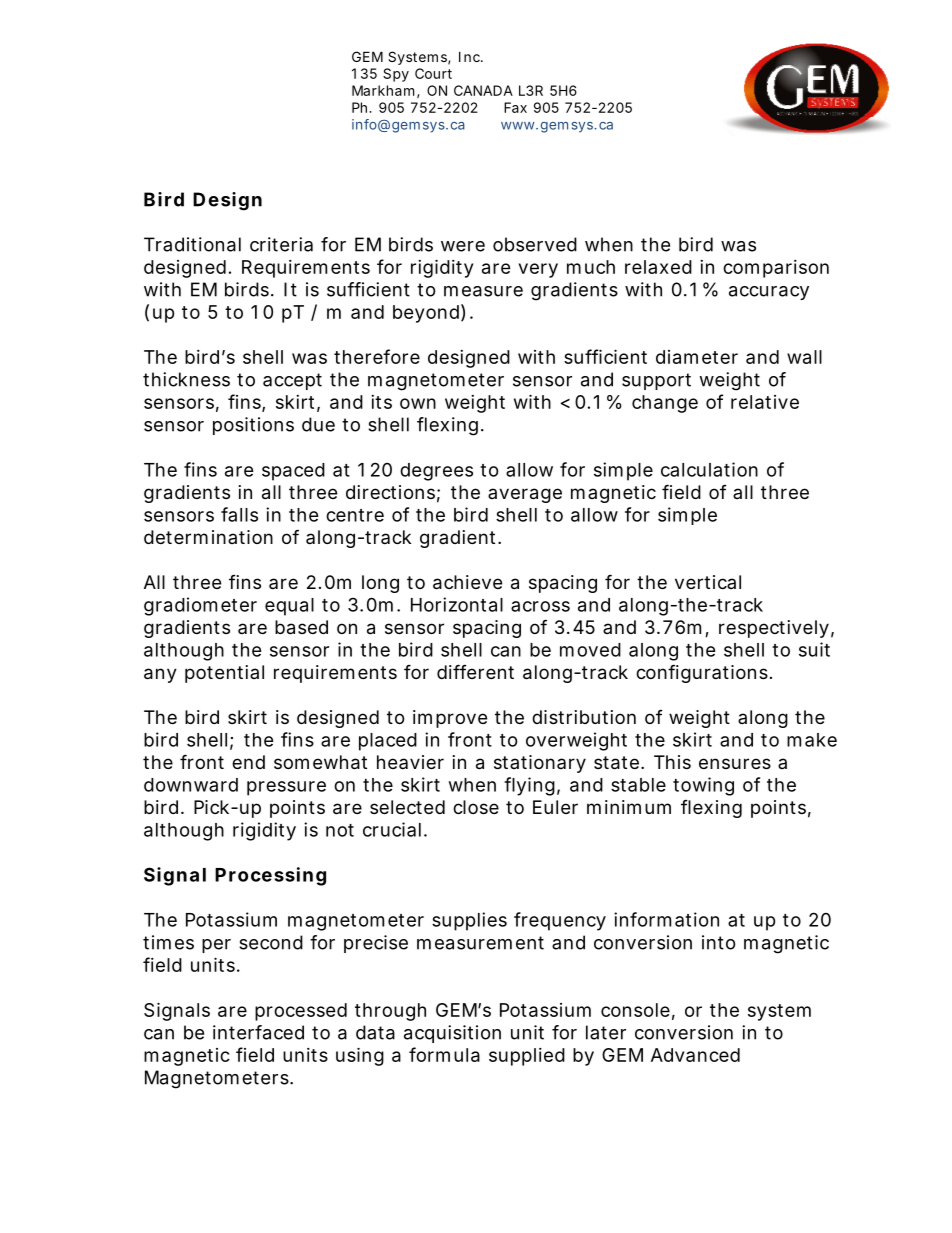  What do you see at coordinates (452, 1034) in the screenshot?
I see `acquisition` at bounding box center [452, 1034].
